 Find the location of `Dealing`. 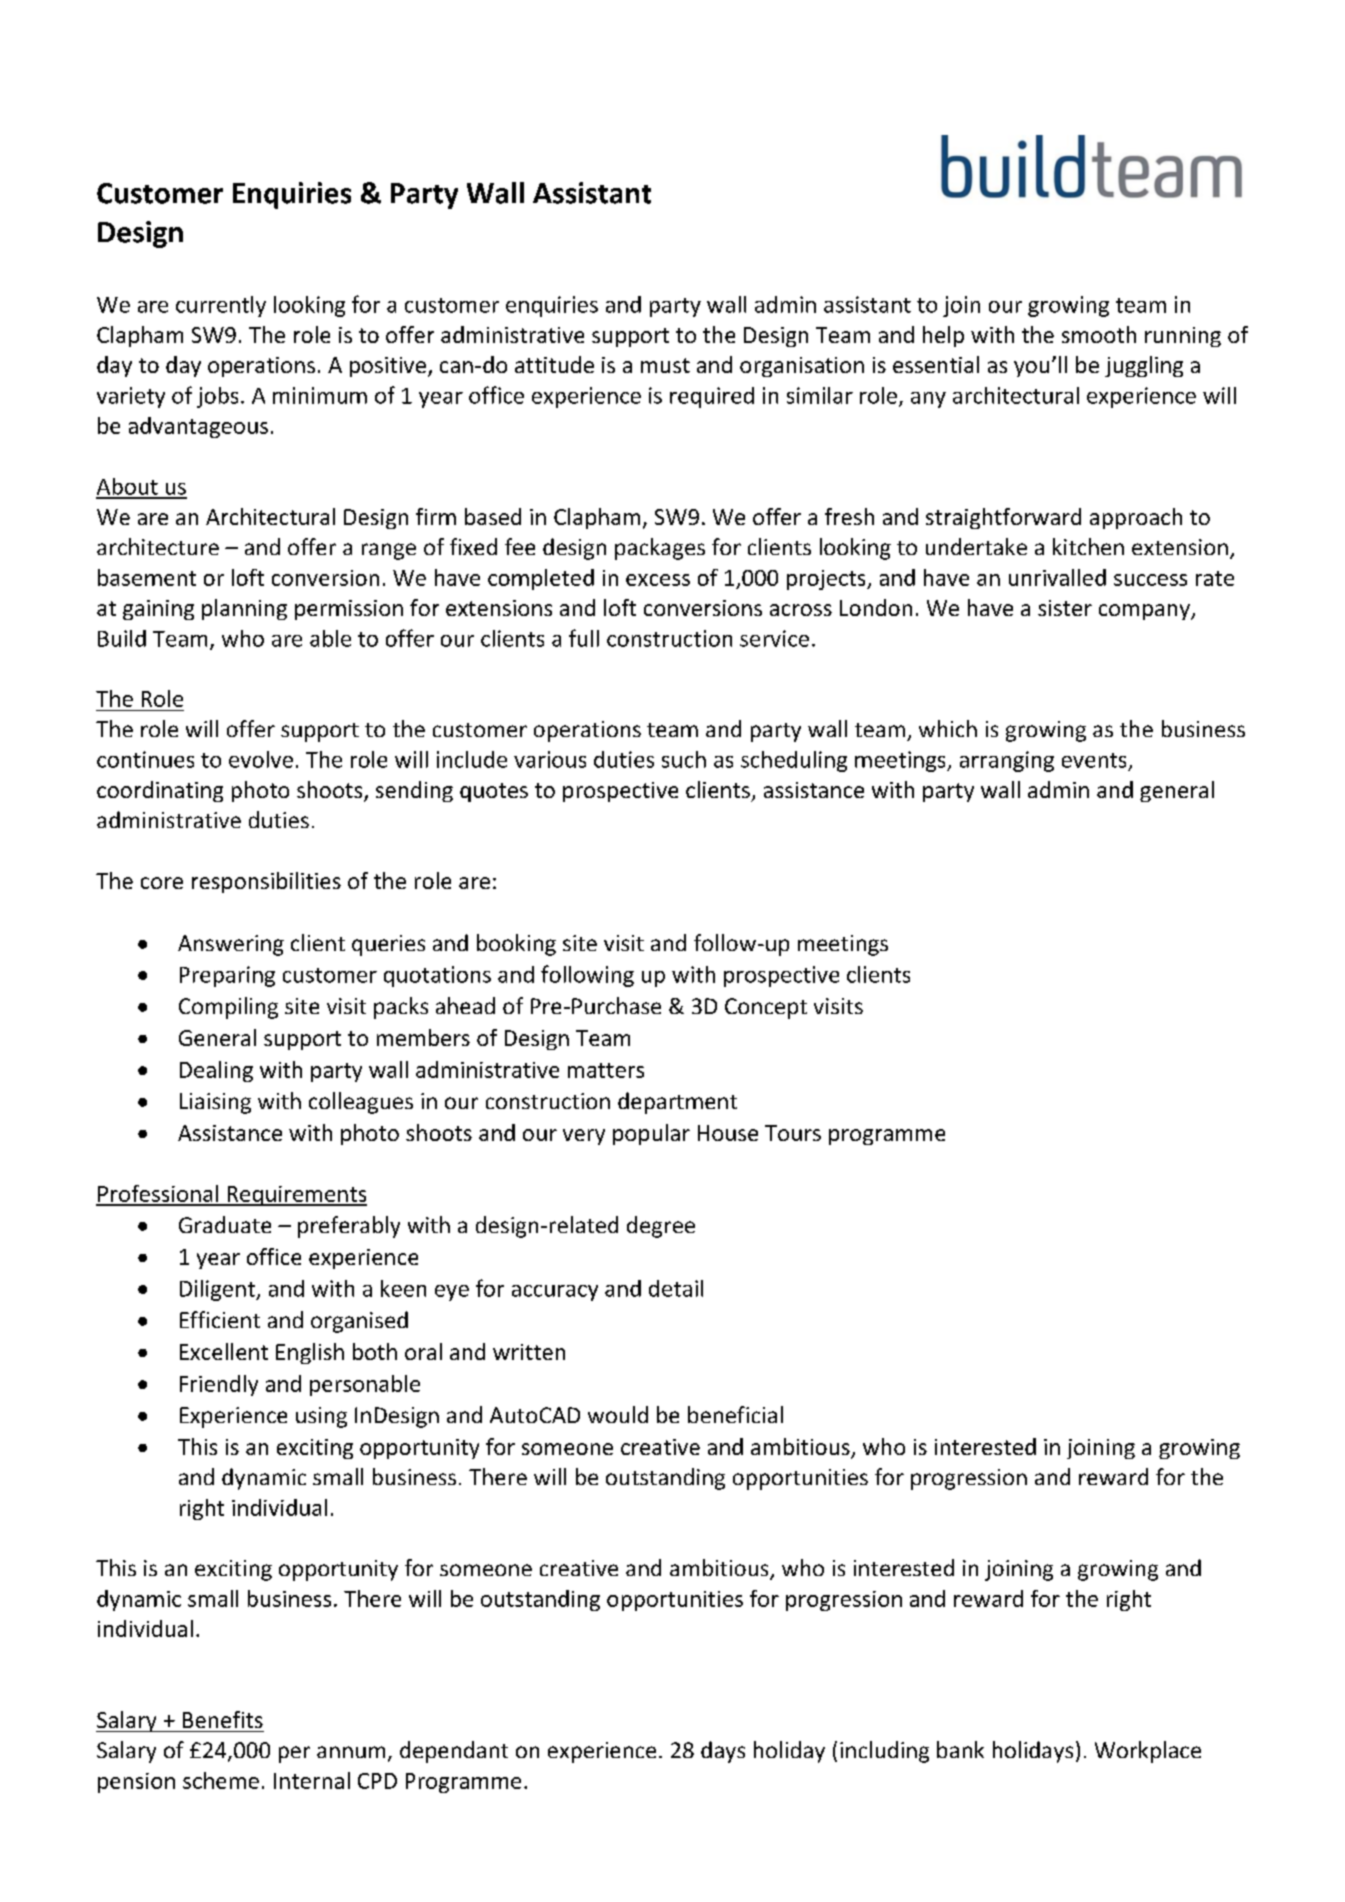

Dealing is located at coordinates (216, 1071).
